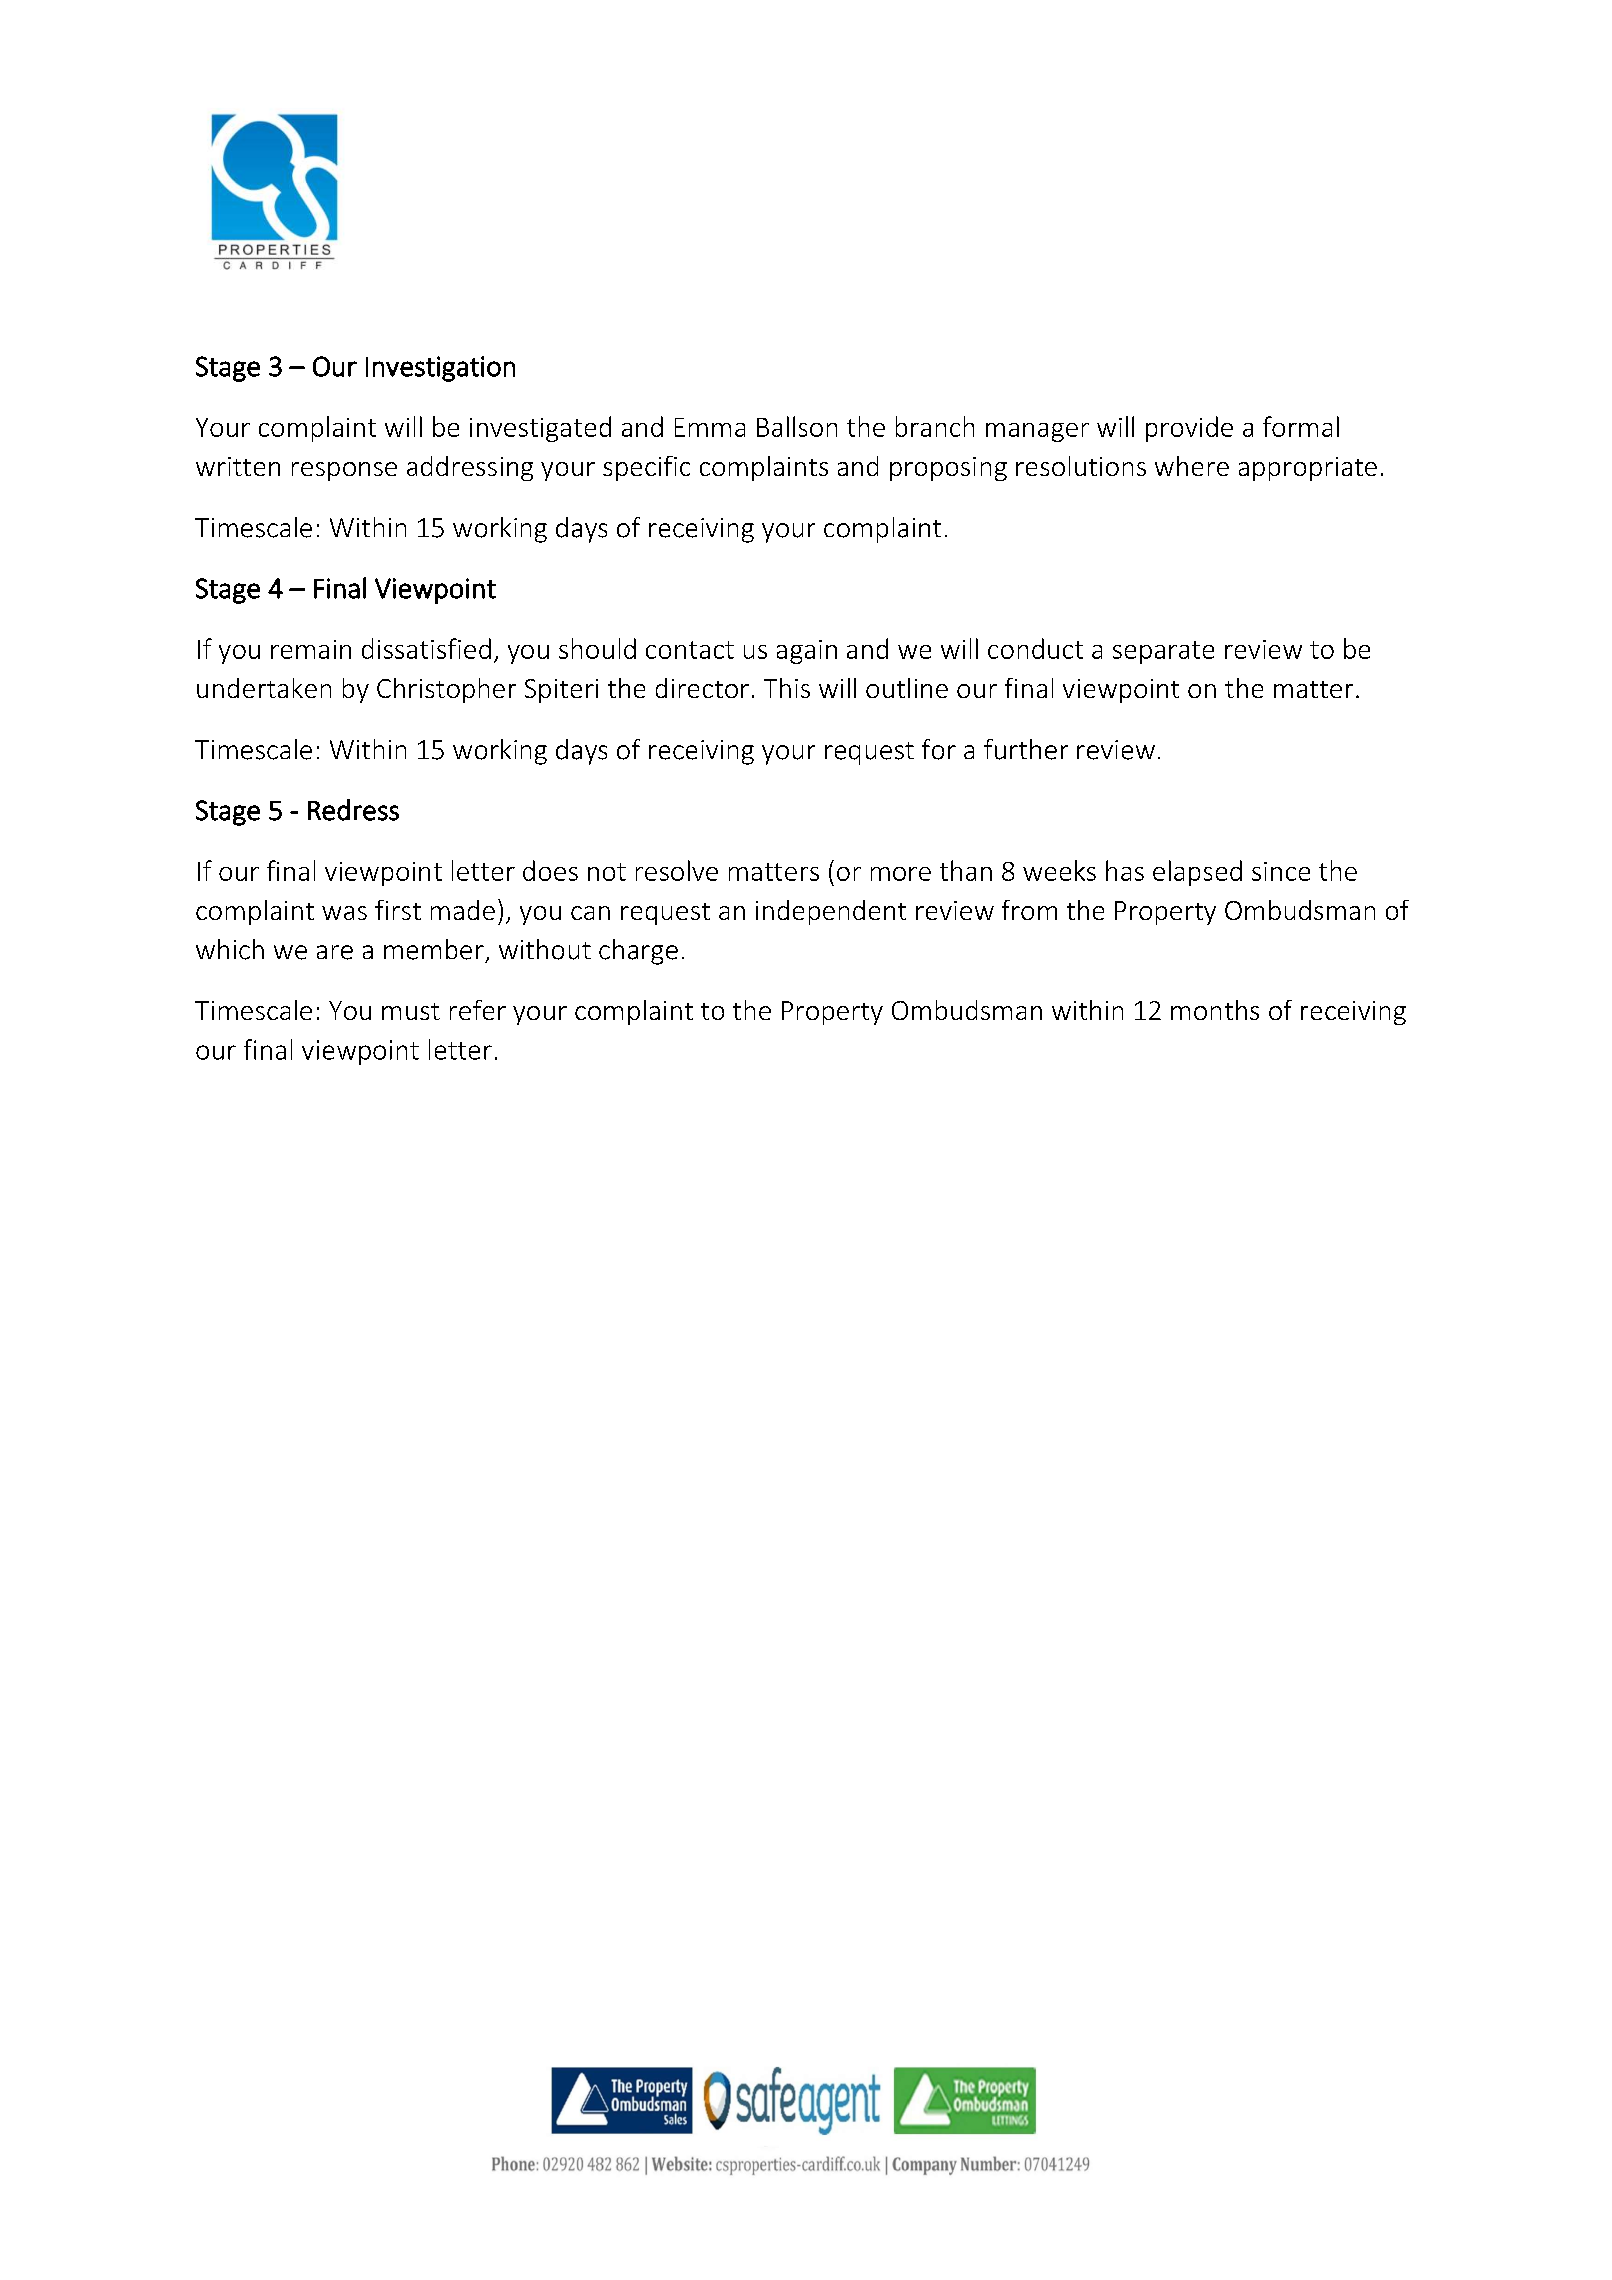 The height and width of the page is (2280, 1612). What do you see at coordinates (807, 652) in the page?
I see `again` at bounding box center [807, 652].
